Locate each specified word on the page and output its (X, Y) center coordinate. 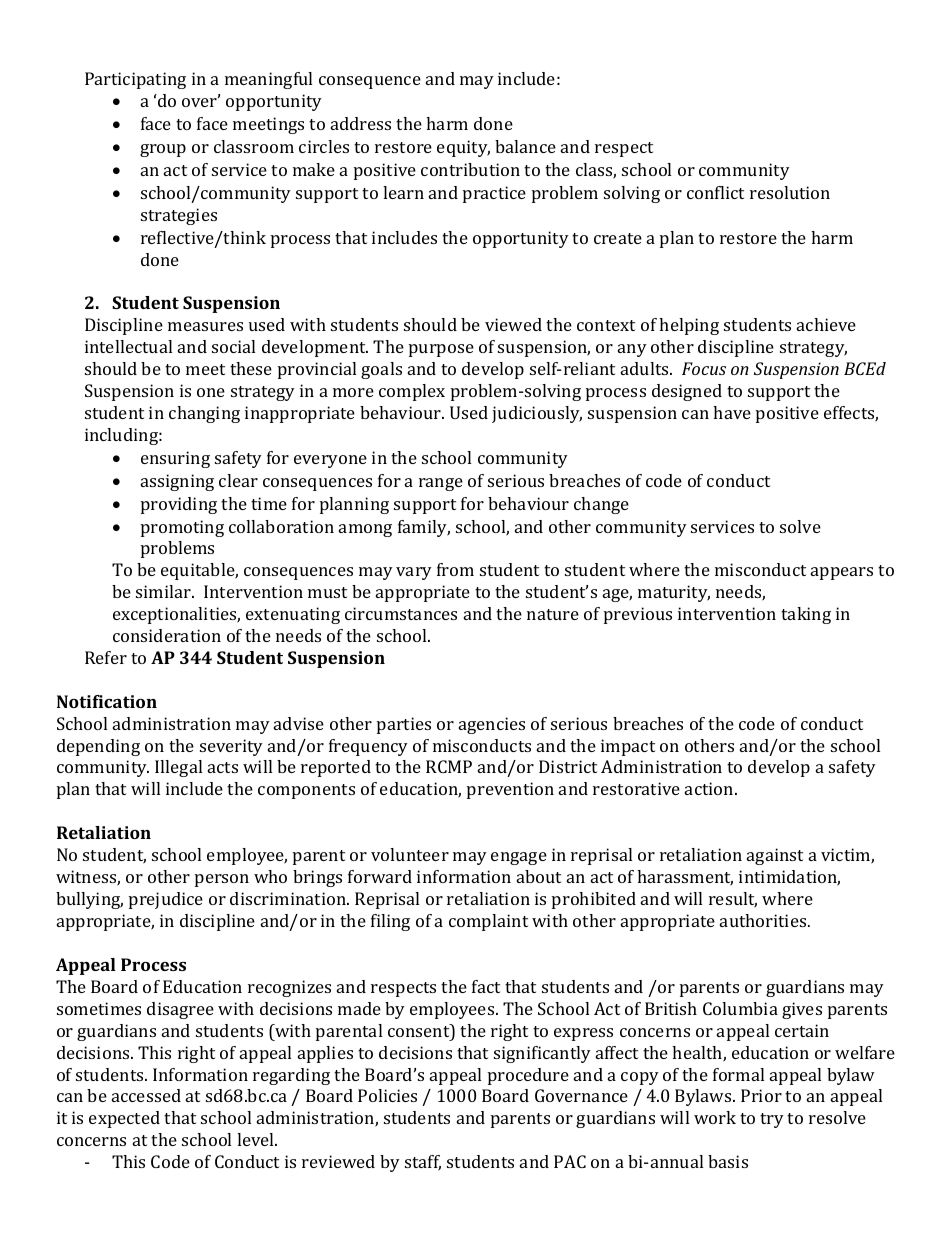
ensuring (175, 459)
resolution (790, 192)
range (441, 484)
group (163, 150)
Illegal (178, 768)
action (710, 788)
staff (423, 1163)
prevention (510, 790)
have (732, 412)
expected (124, 1119)
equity (463, 148)
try (772, 1120)
